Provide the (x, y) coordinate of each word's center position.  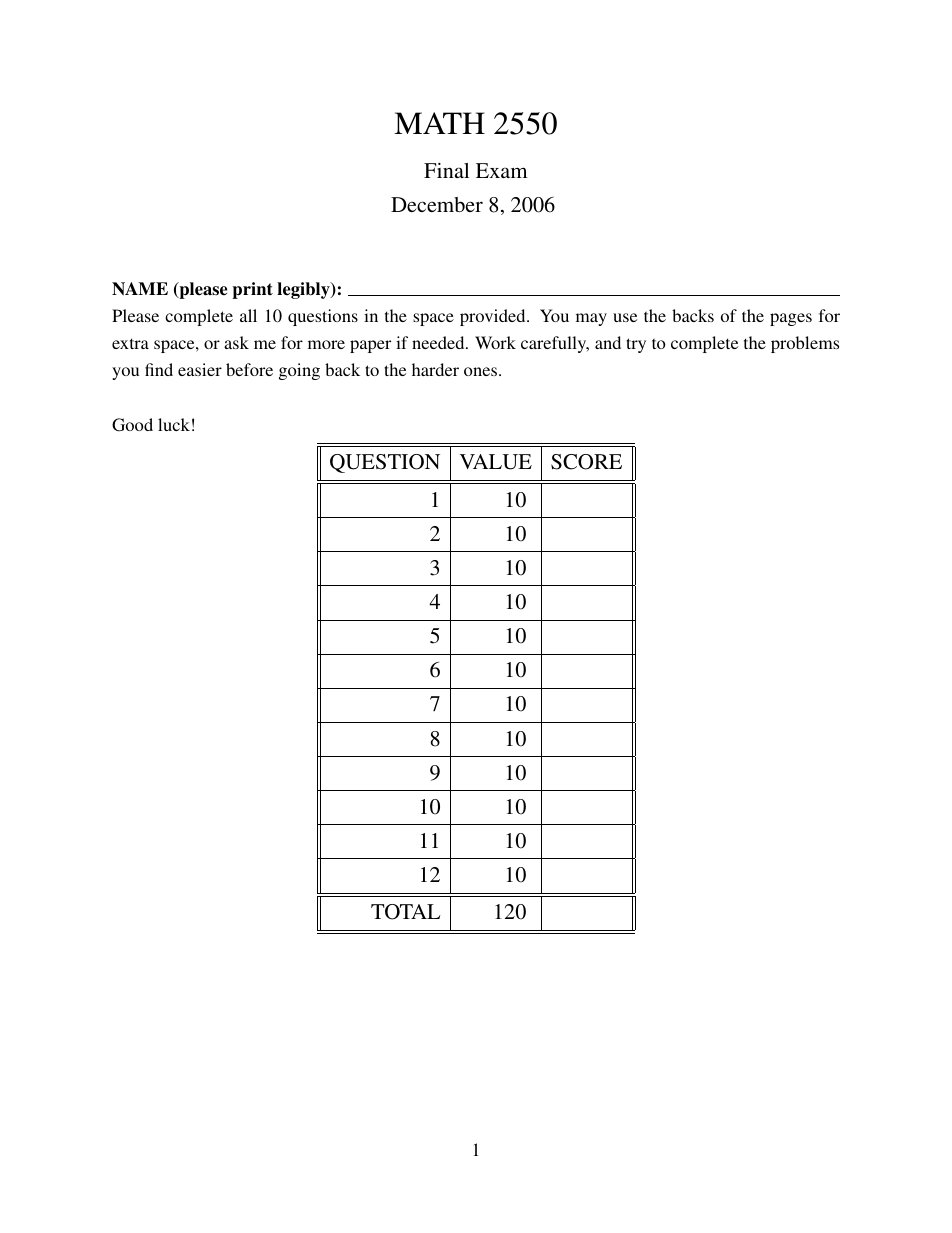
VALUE (496, 462)
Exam (501, 170)
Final (446, 170)
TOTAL (406, 912)
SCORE (586, 462)
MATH (439, 123)
